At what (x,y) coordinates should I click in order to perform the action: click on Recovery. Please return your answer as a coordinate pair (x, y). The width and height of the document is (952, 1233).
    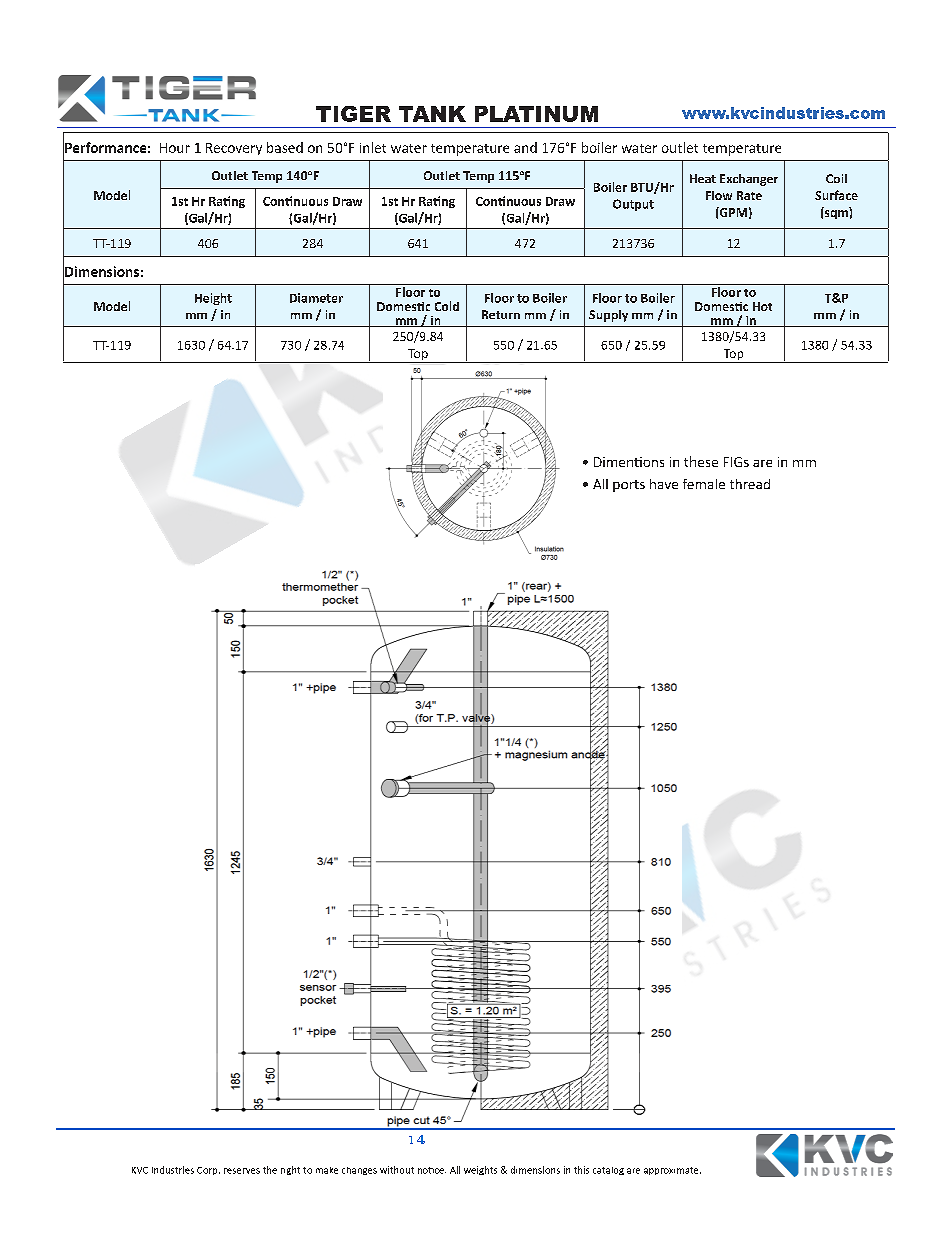
    Looking at the image, I should click on (234, 149).
